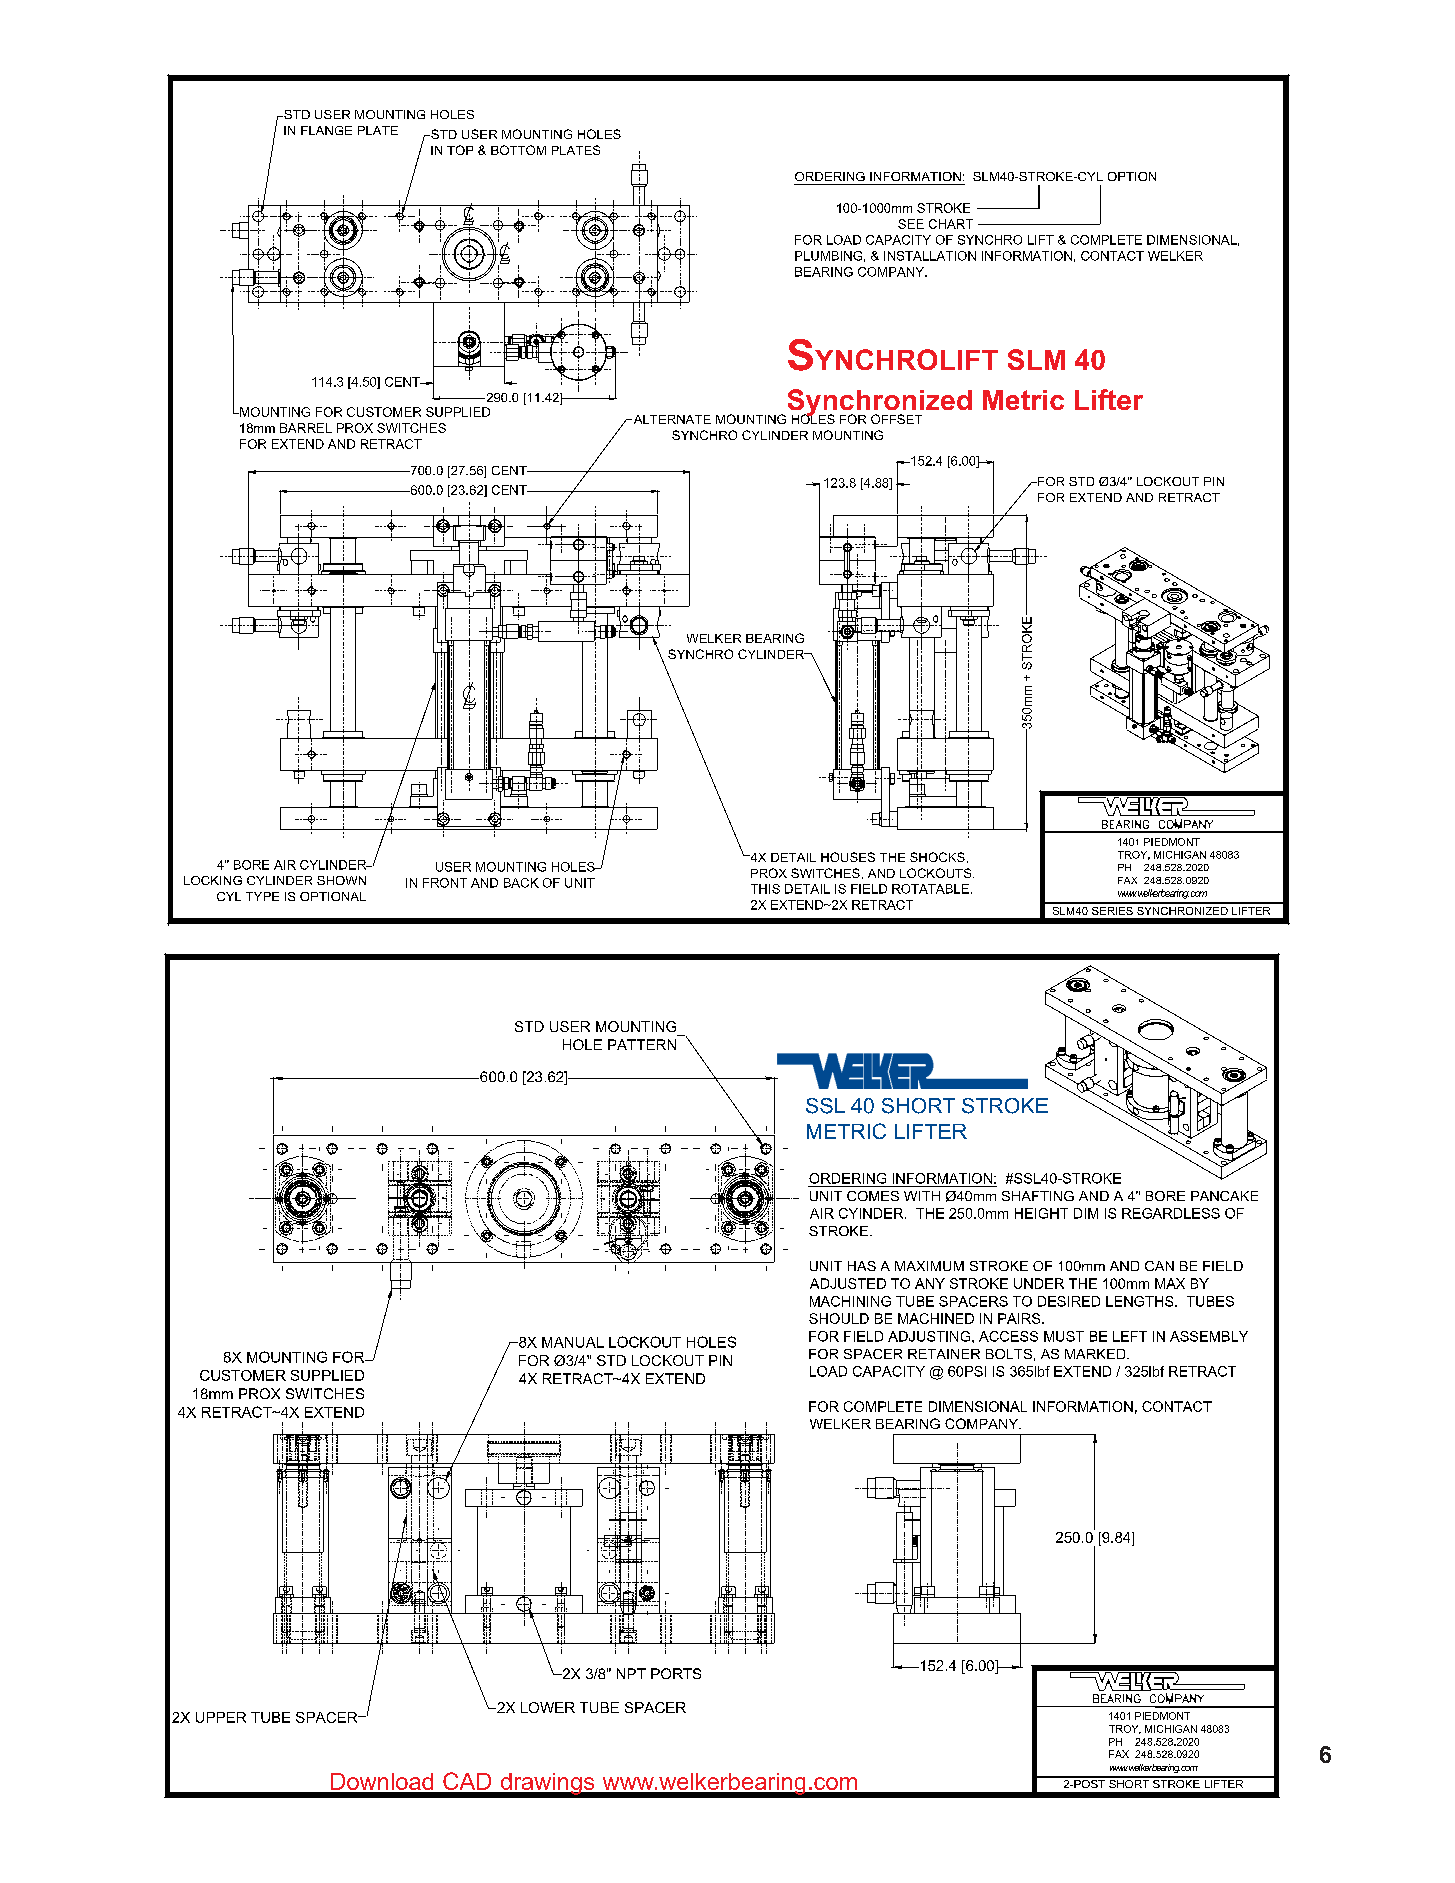 The height and width of the screenshot is (1883, 1455). I want to click on SHOWN, so click(341, 880).
